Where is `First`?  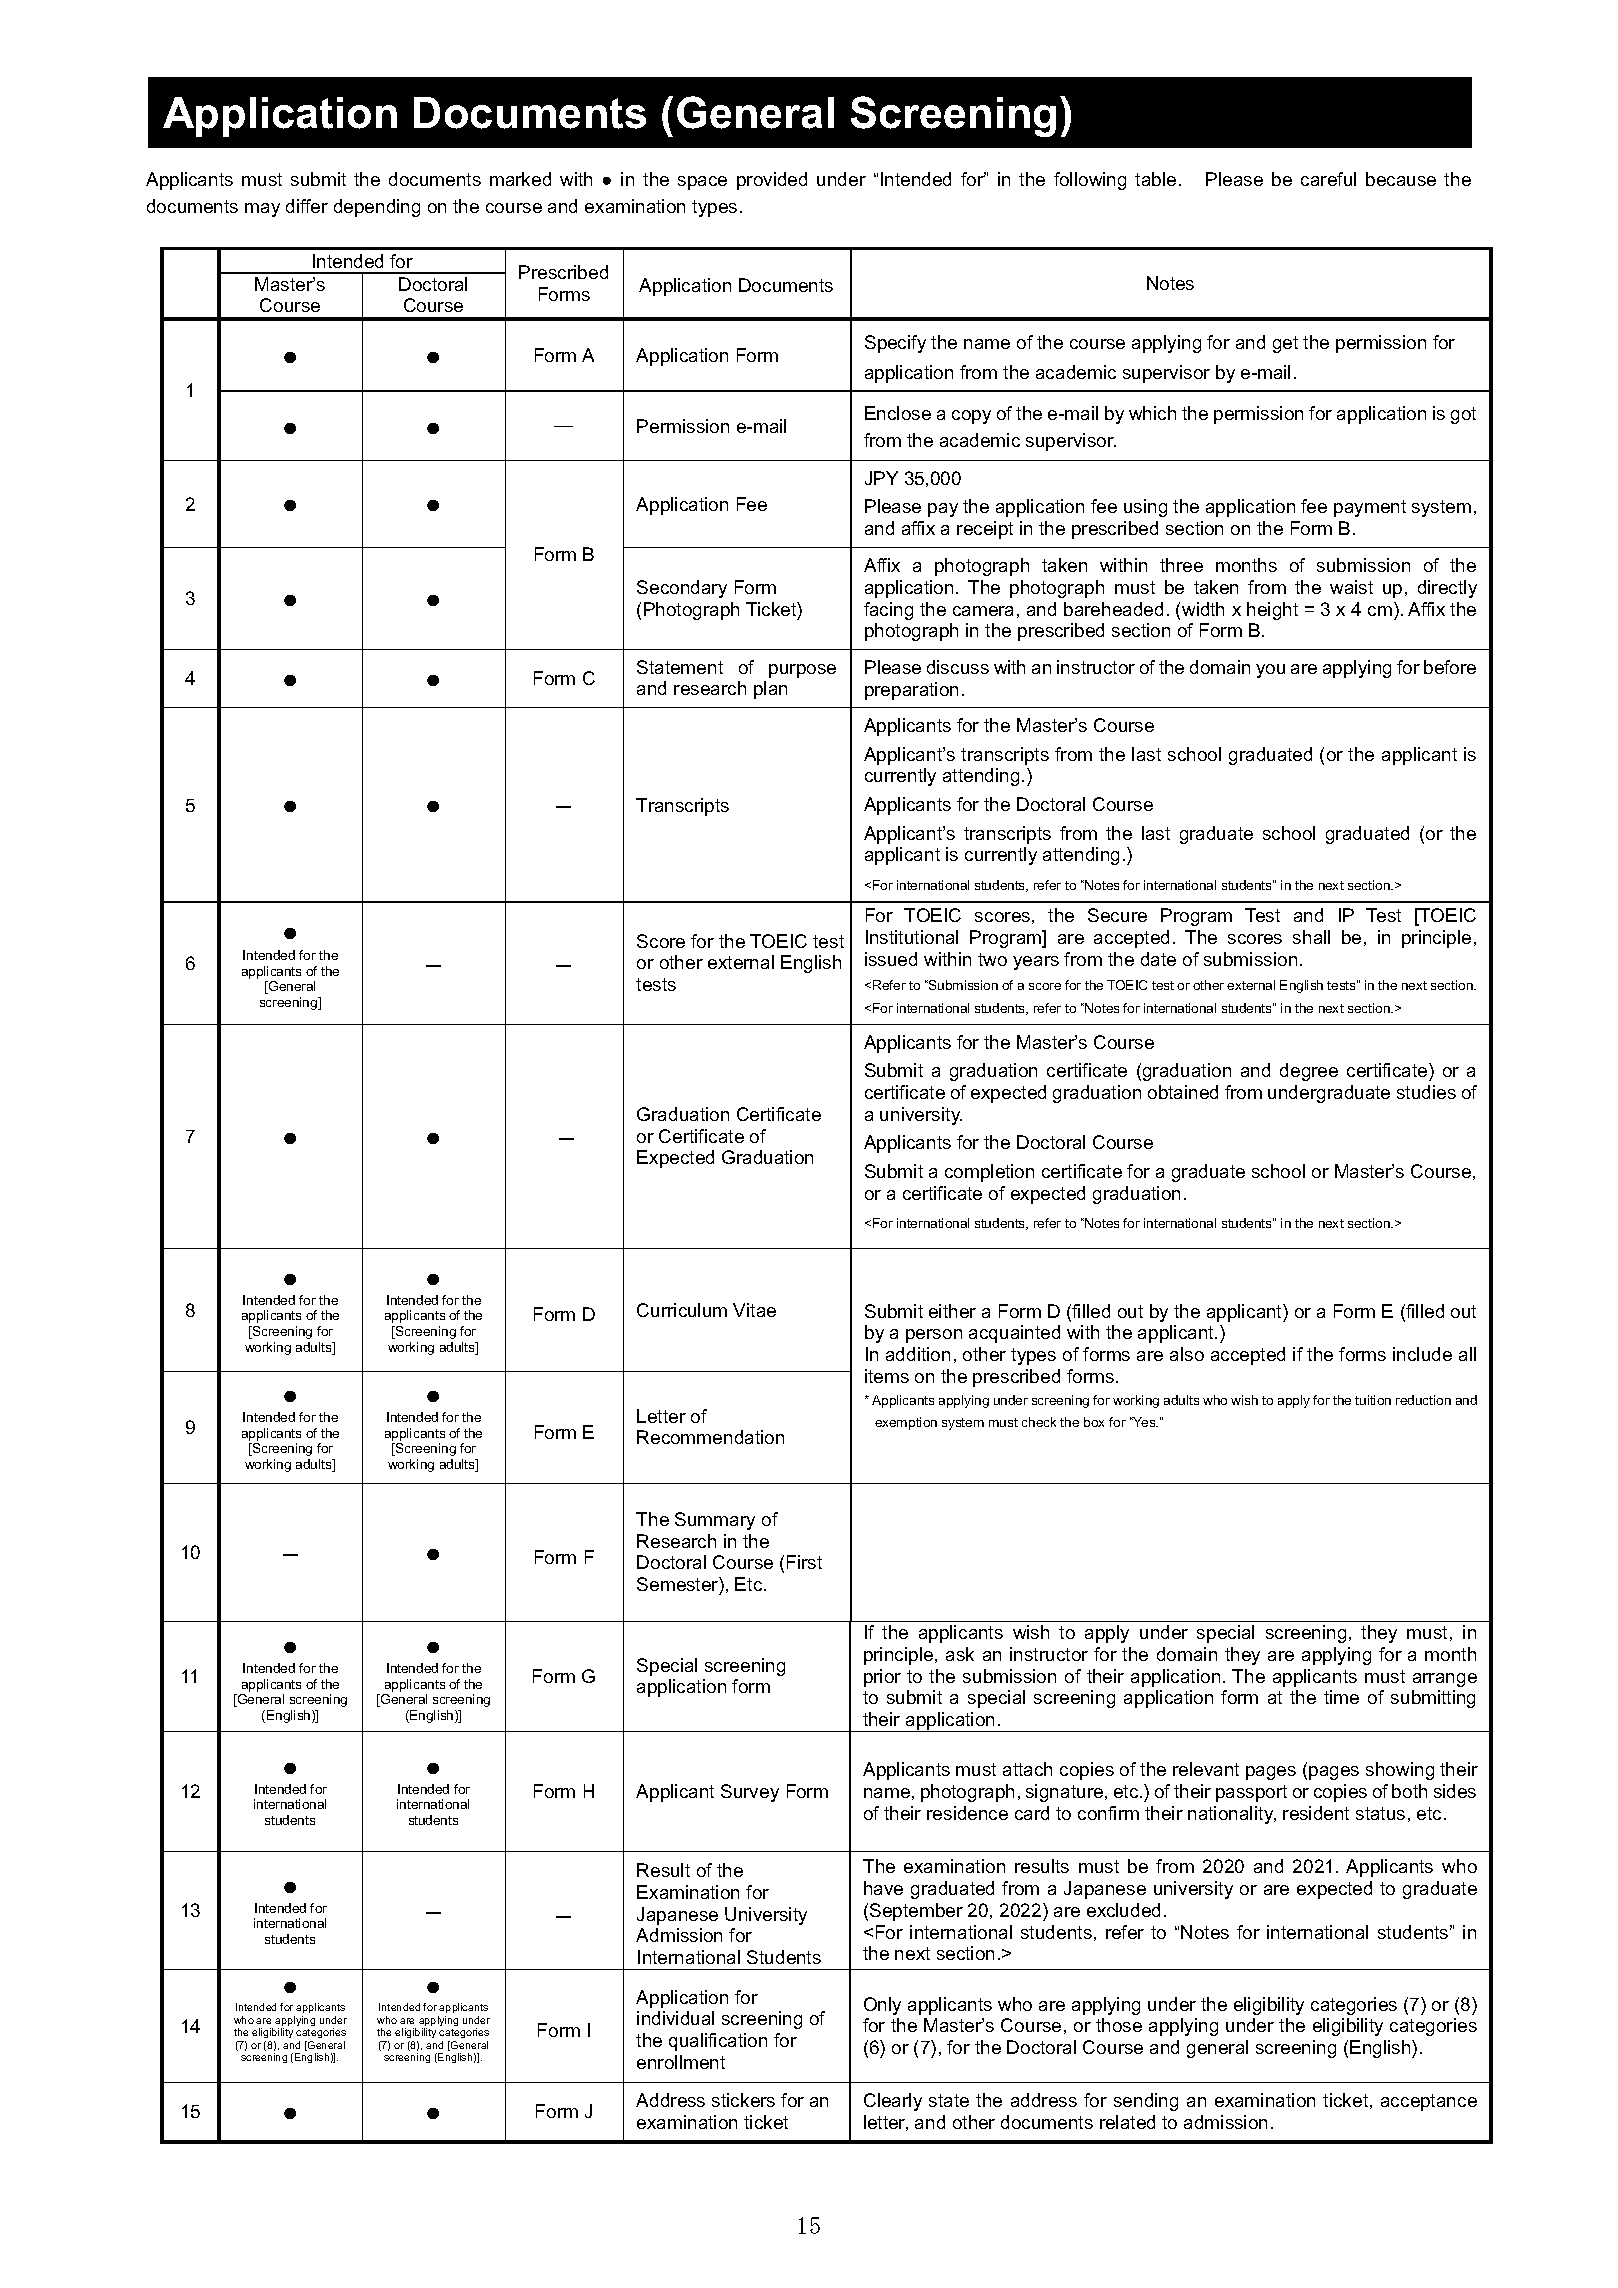 First is located at coordinates (804, 1562).
